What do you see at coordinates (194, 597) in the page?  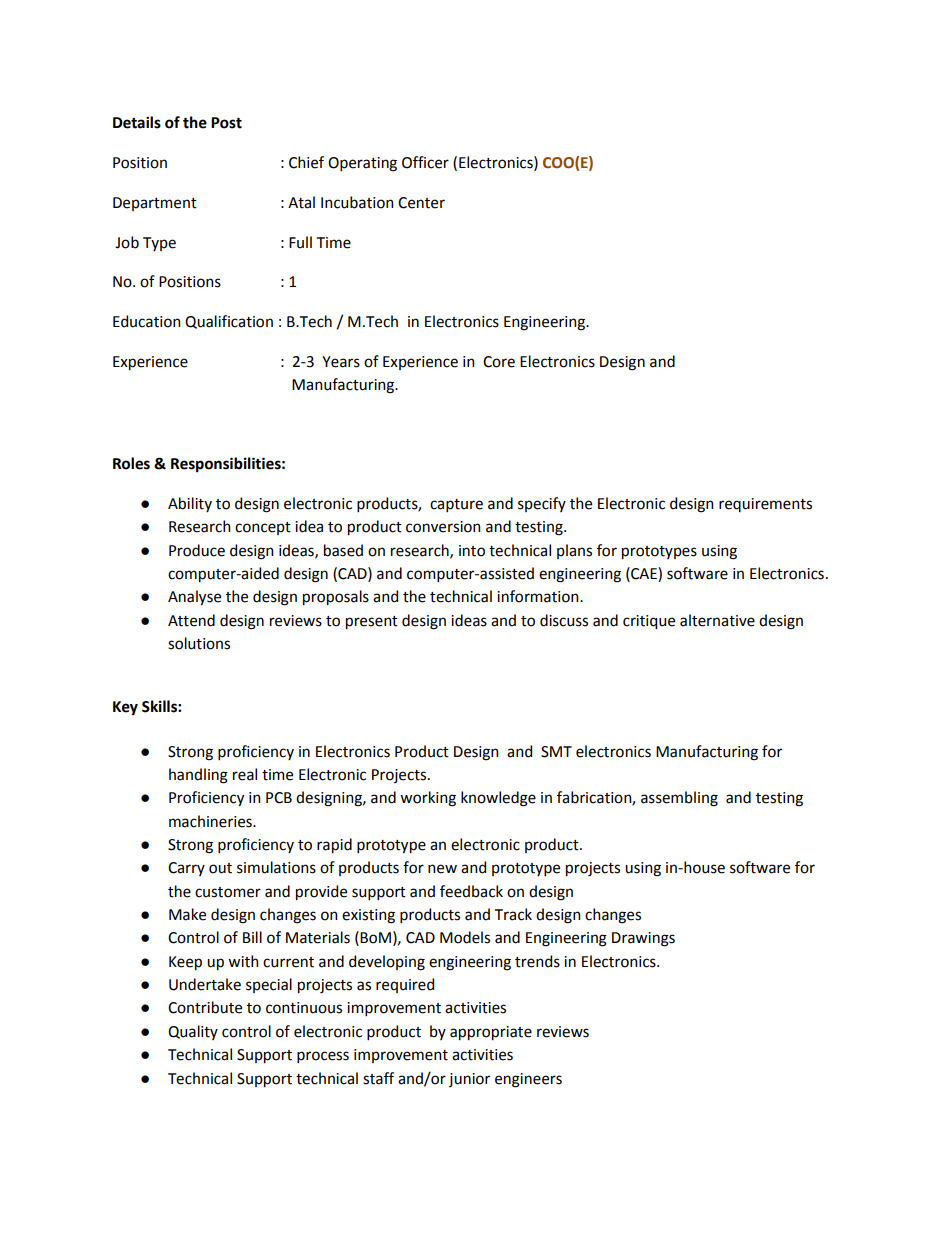 I see `Analyse` at bounding box center [194, 597].
